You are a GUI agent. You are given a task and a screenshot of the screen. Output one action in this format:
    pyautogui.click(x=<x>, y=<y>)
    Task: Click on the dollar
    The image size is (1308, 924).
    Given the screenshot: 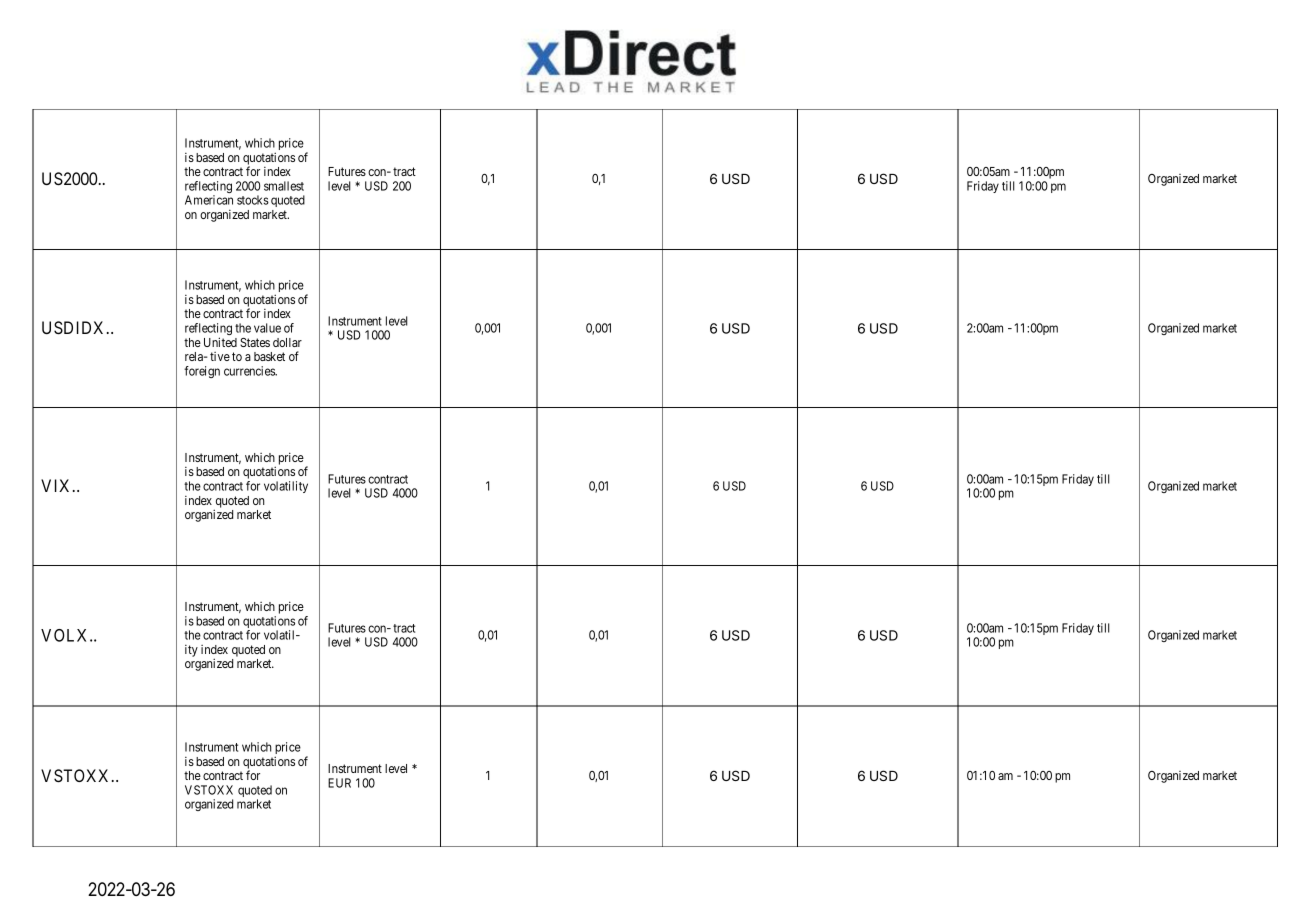 What is the action you would take?
    pyautogui.click(x=287, y=342)
